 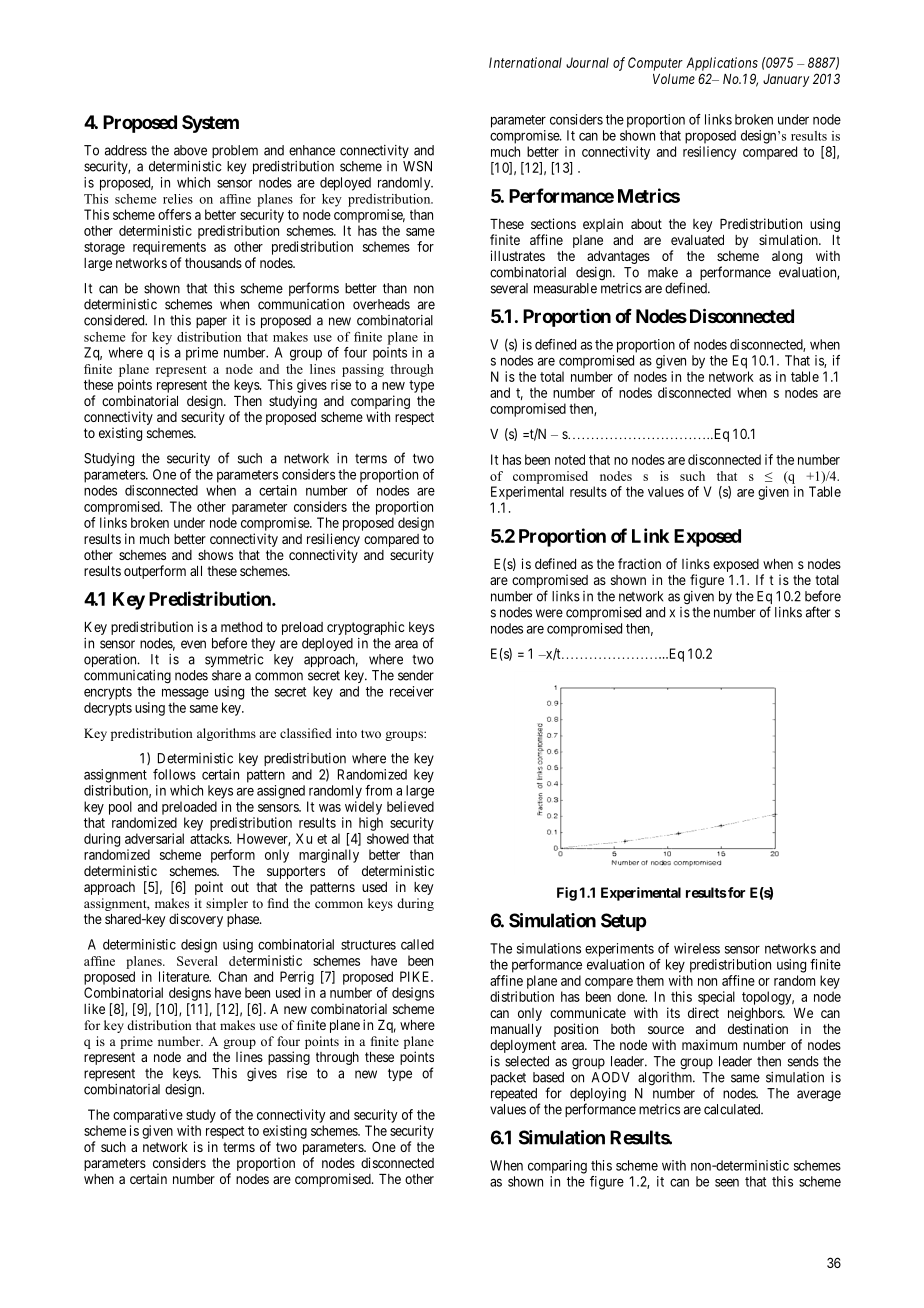 I want to click on International, so click(x=525, y=62).
